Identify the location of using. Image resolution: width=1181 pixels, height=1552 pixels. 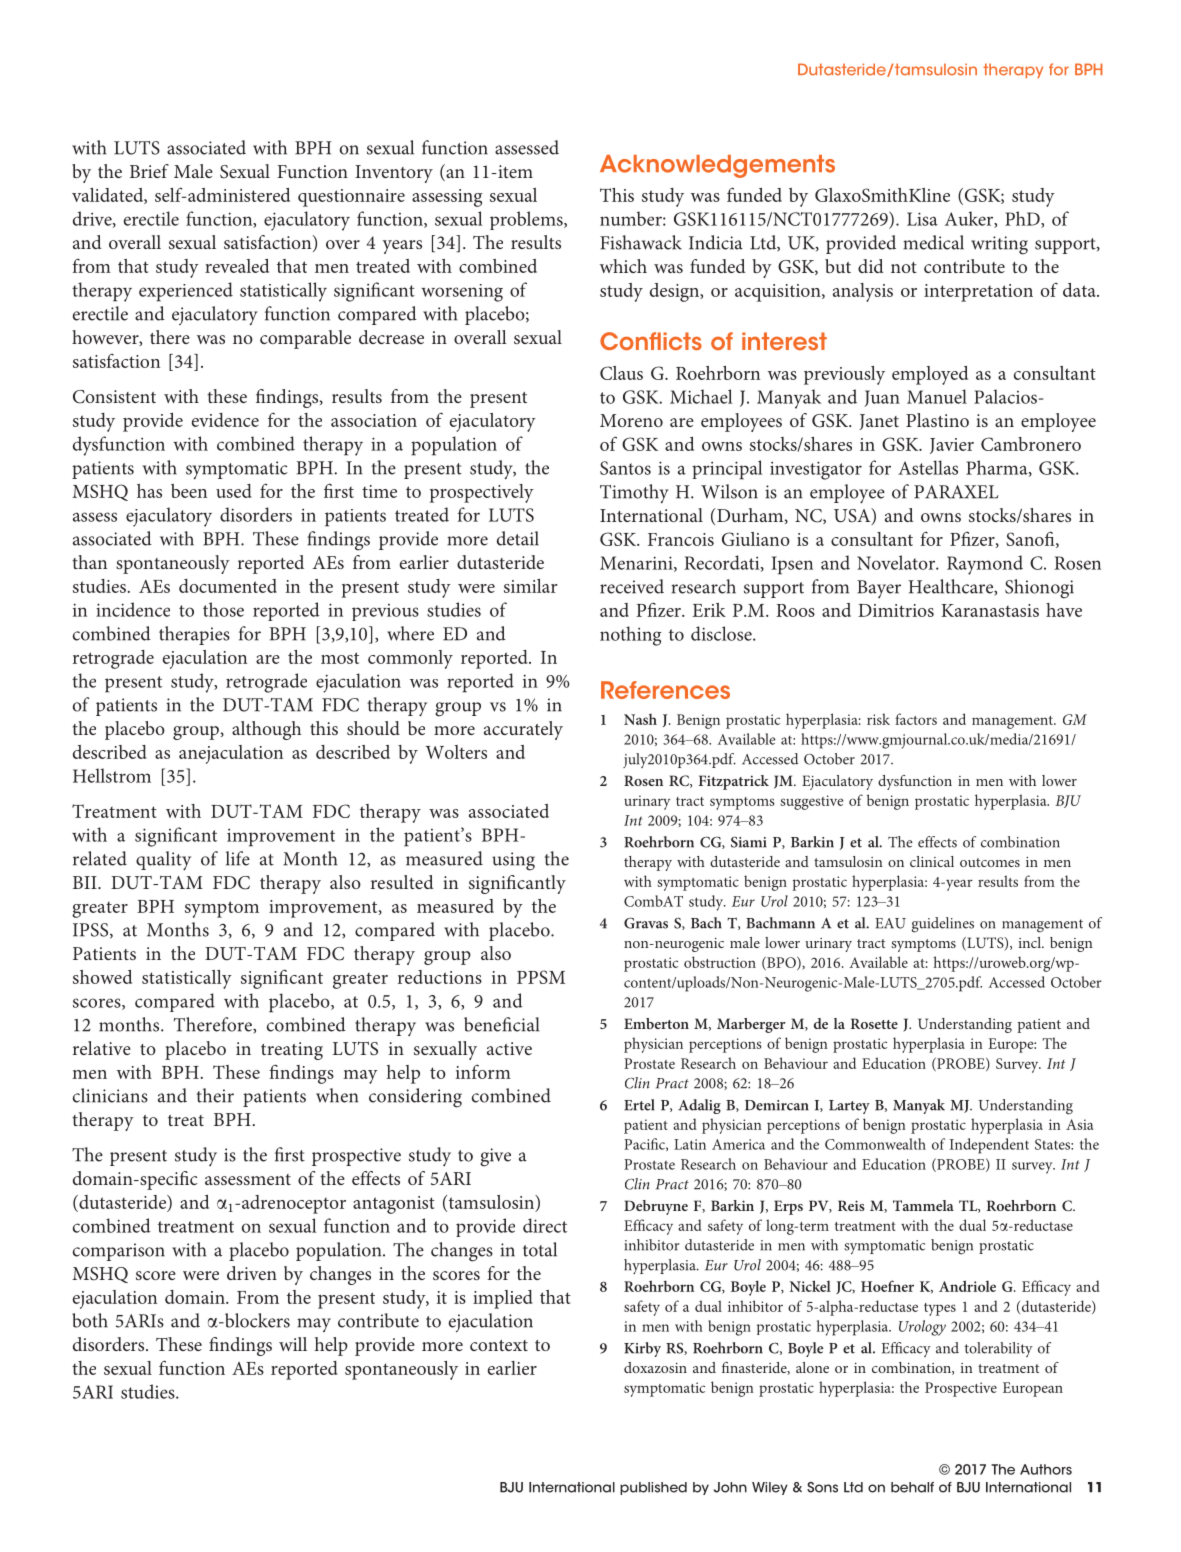
(513, 861).
